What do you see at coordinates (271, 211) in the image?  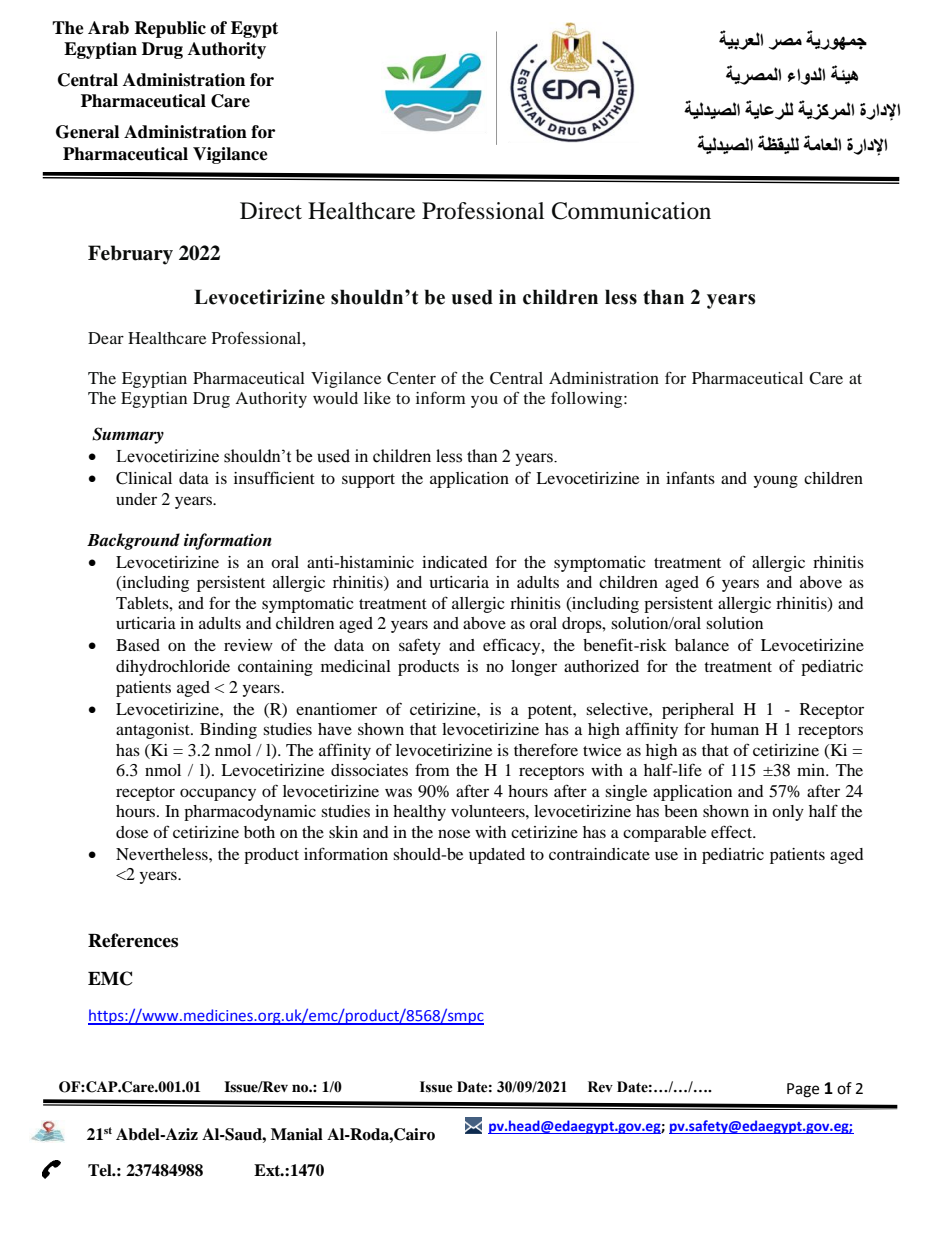 I see `Direct` at bounding box center [271, 211].
